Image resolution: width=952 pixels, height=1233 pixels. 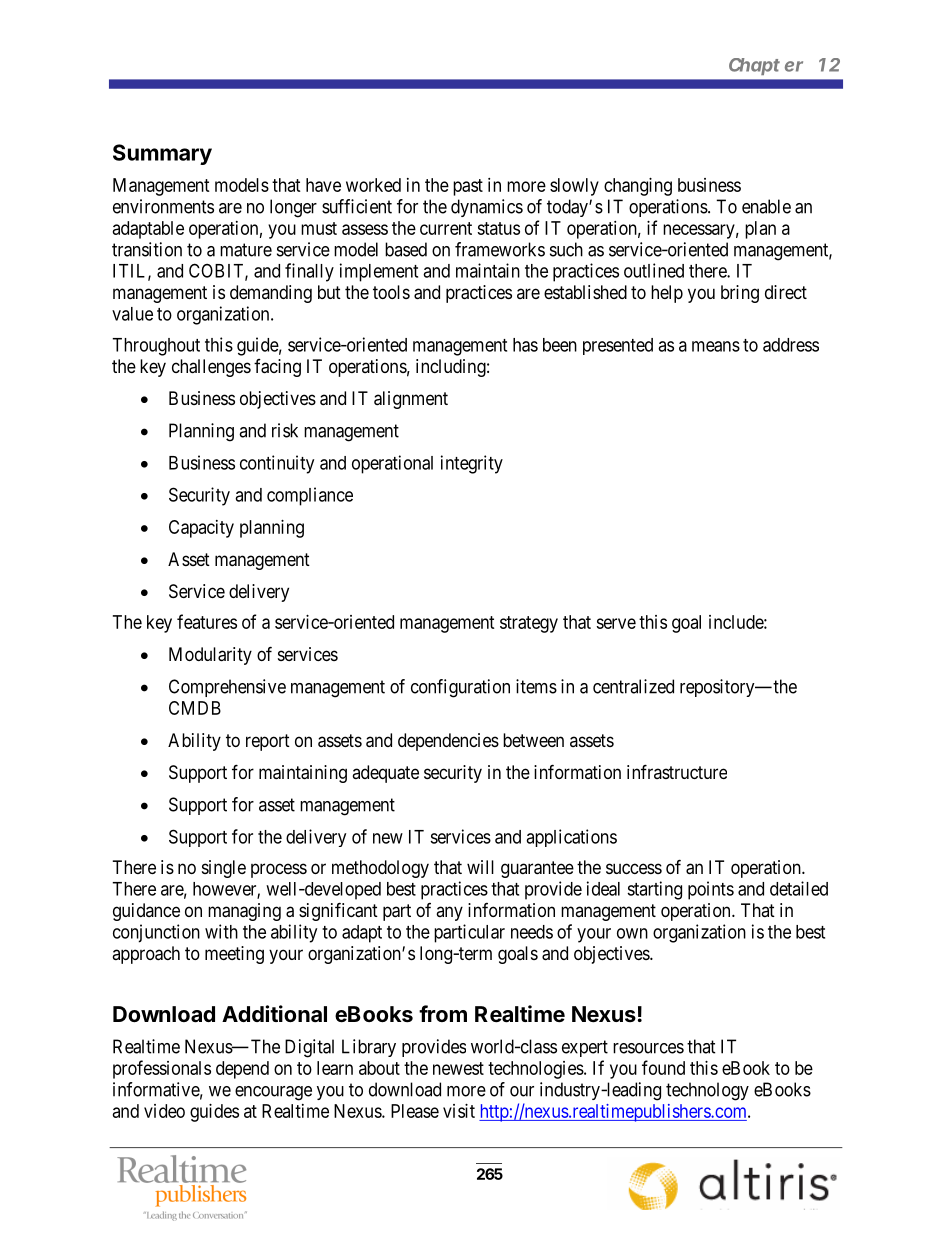 I want to click on Summary, so click(x=162, y=154).
